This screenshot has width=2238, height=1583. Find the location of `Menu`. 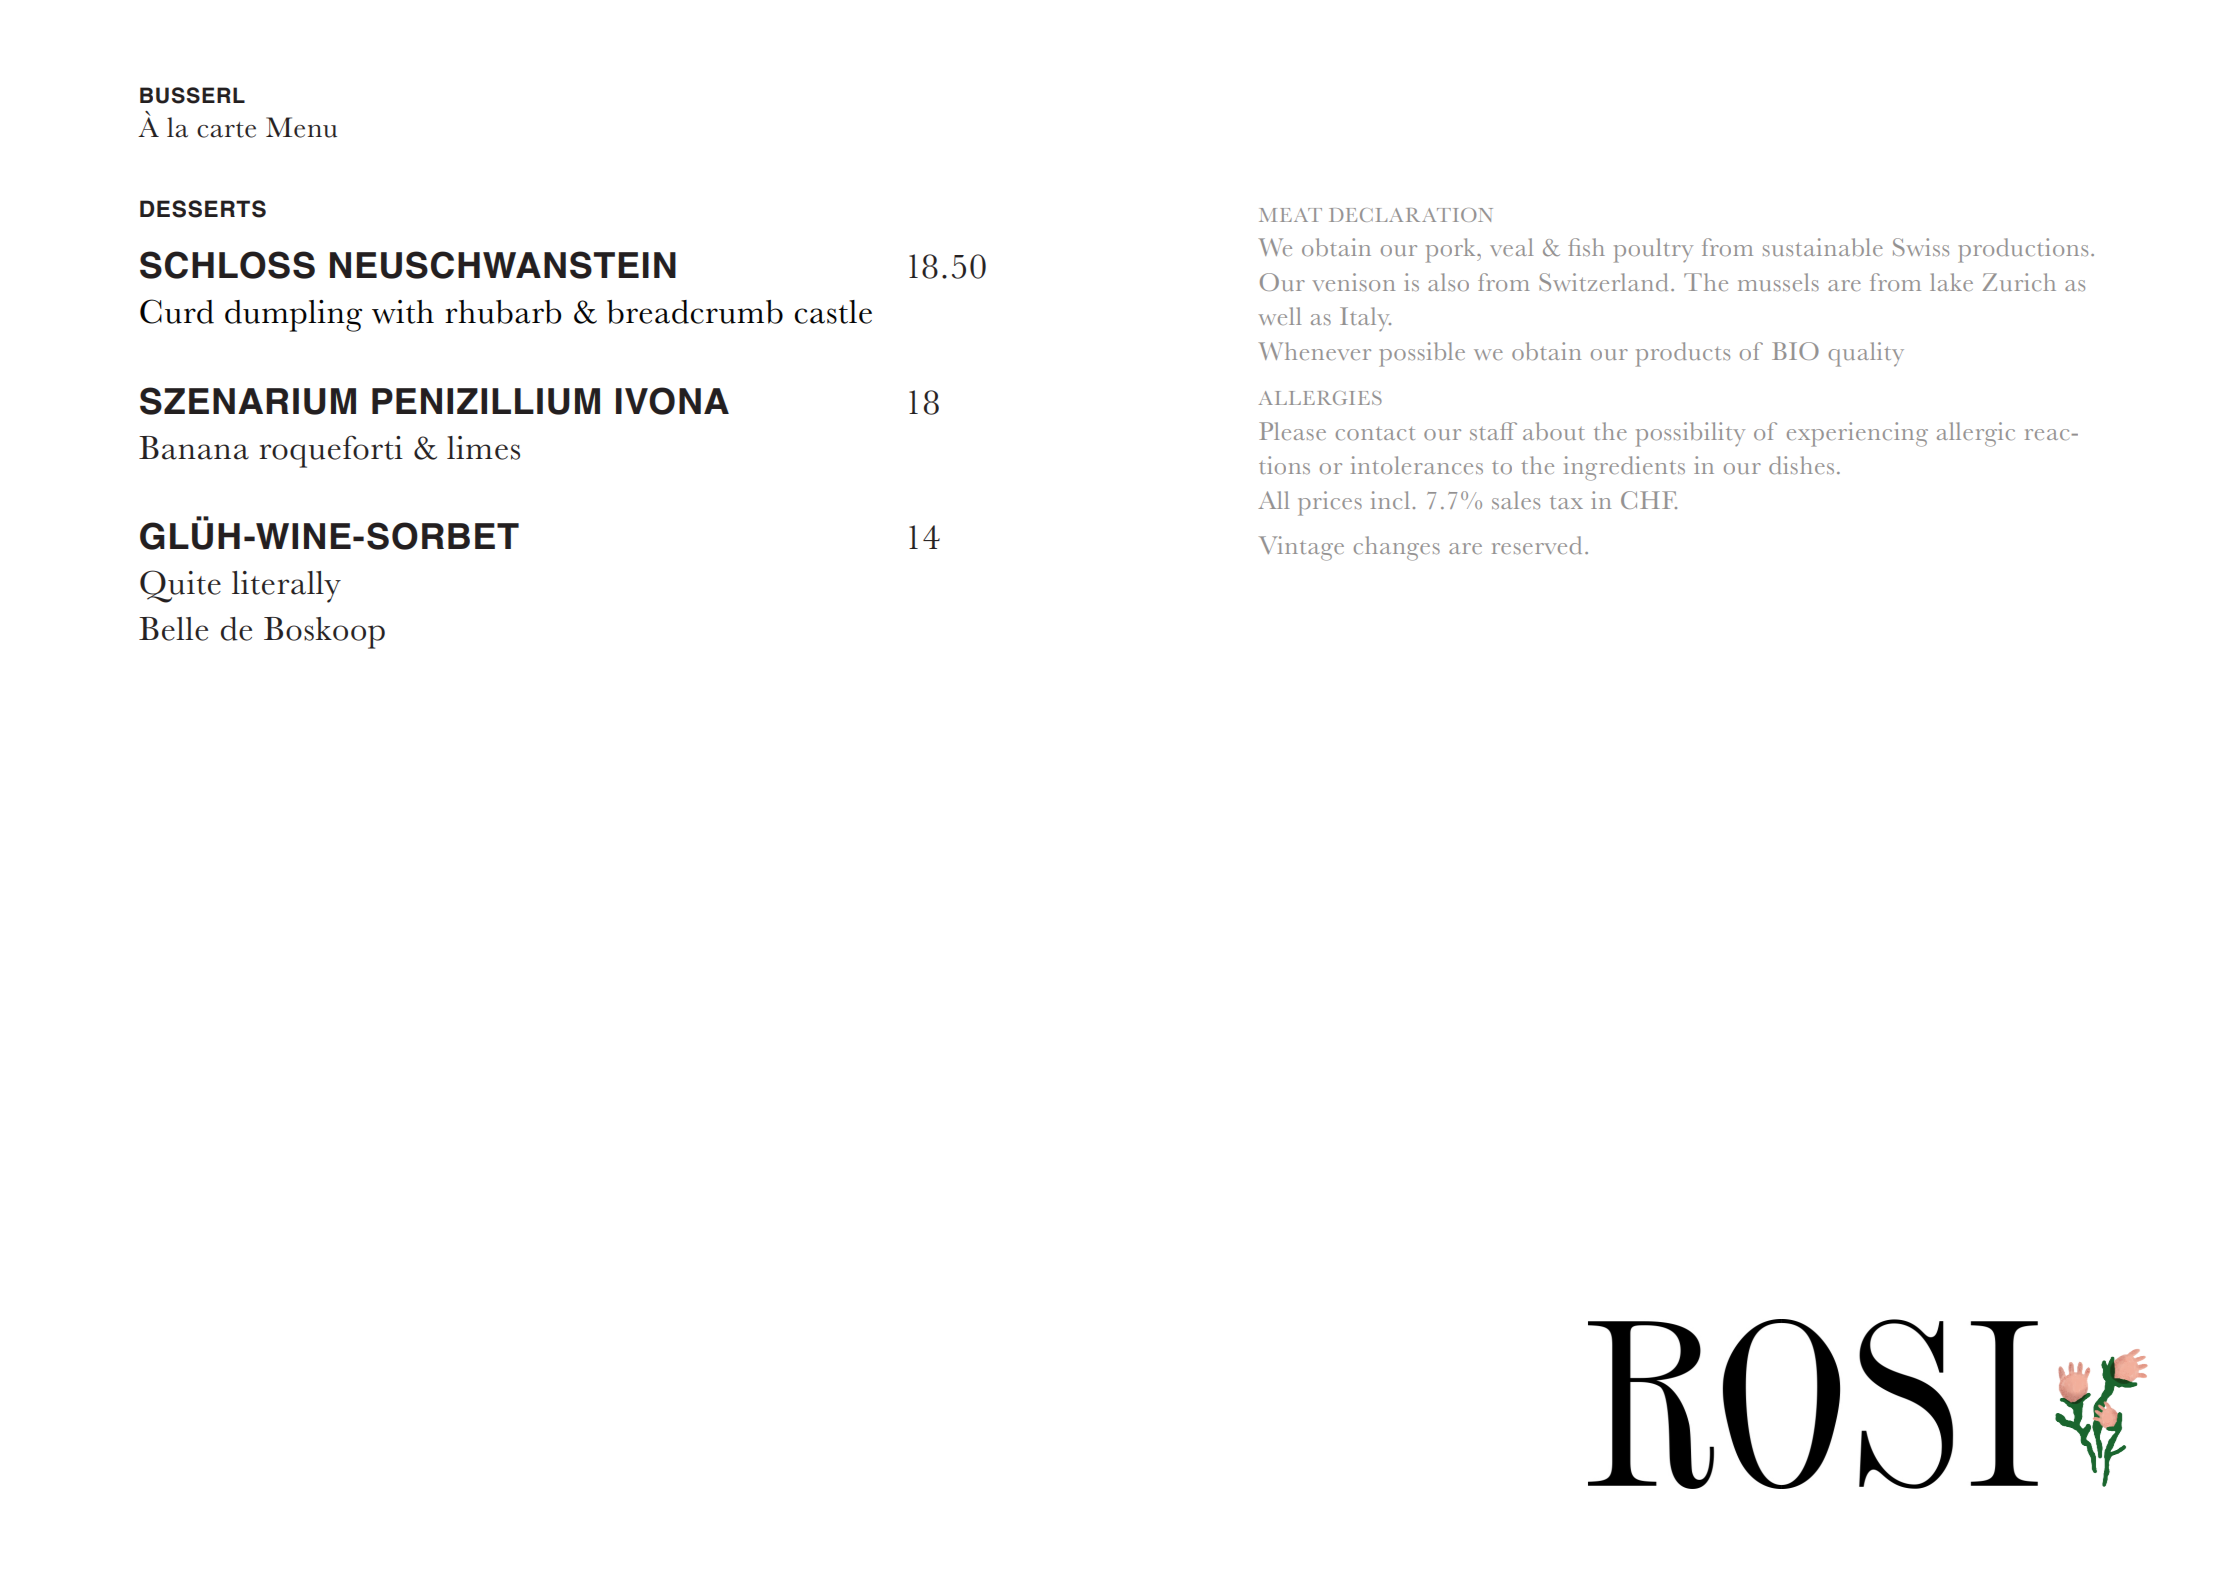

Menu is located at coordinates (301, 127).
